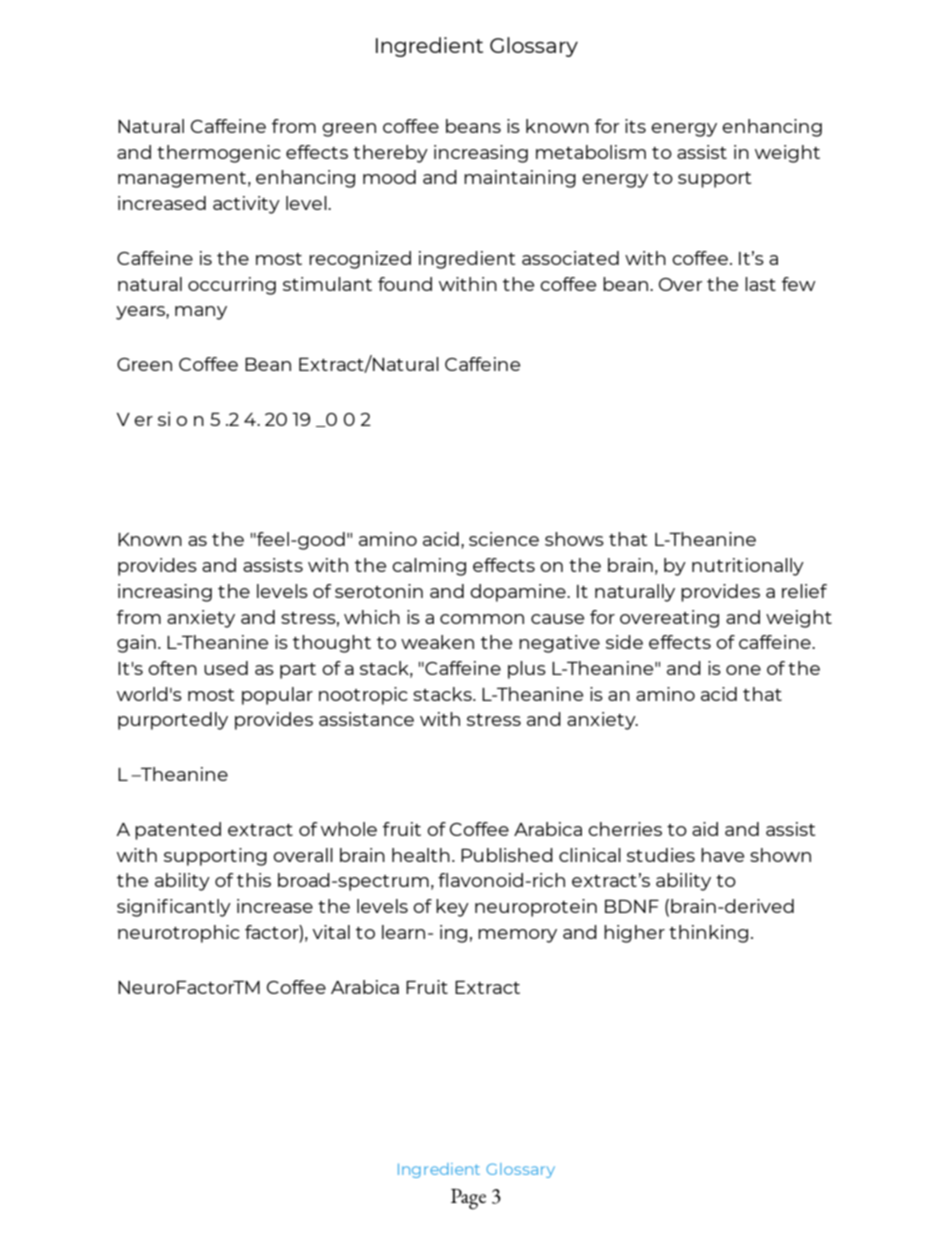  Describe the element at coordinates (517, 936) in the screenshot. I see `memory` at that location.
